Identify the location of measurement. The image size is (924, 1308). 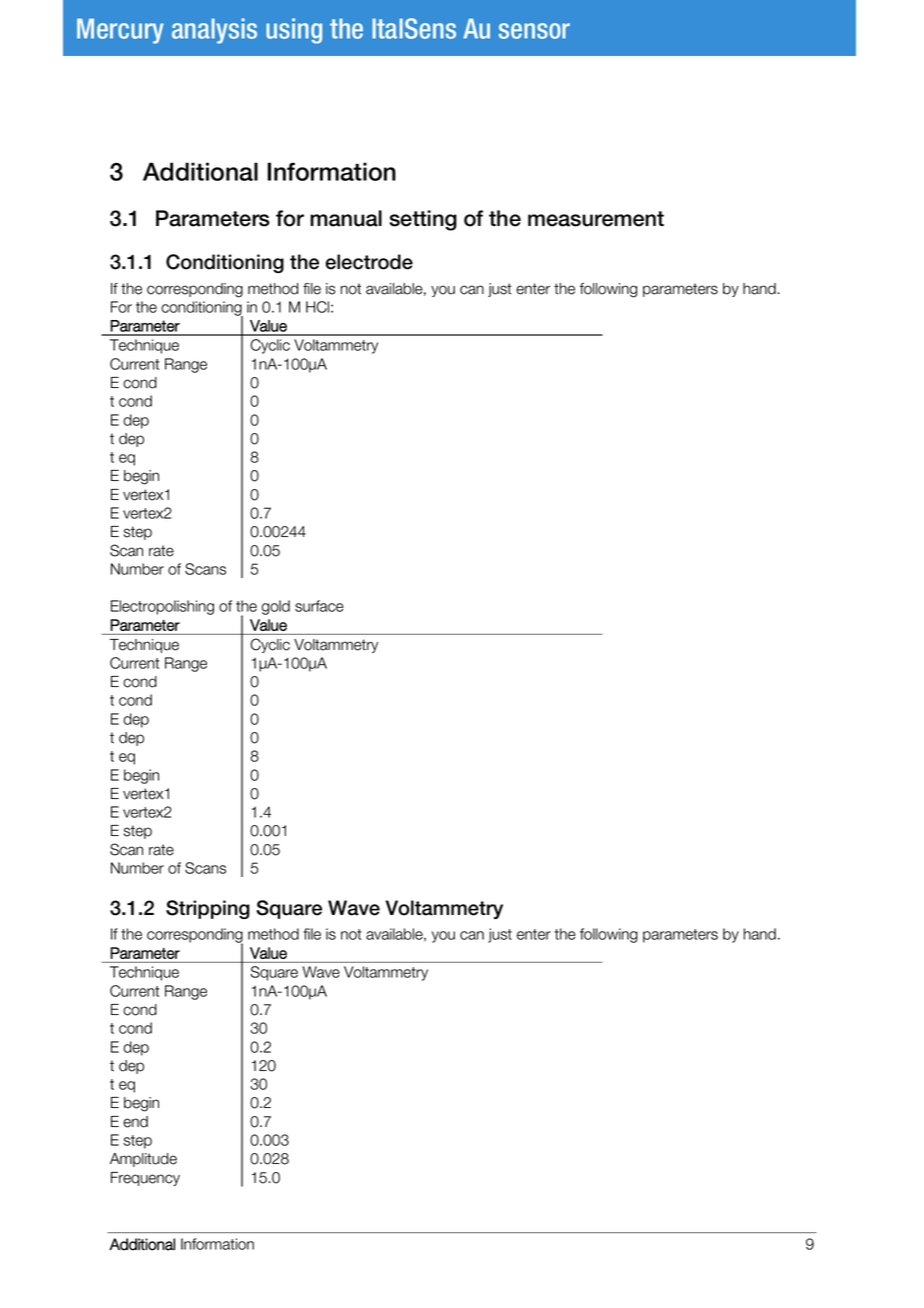
(596, 219).
